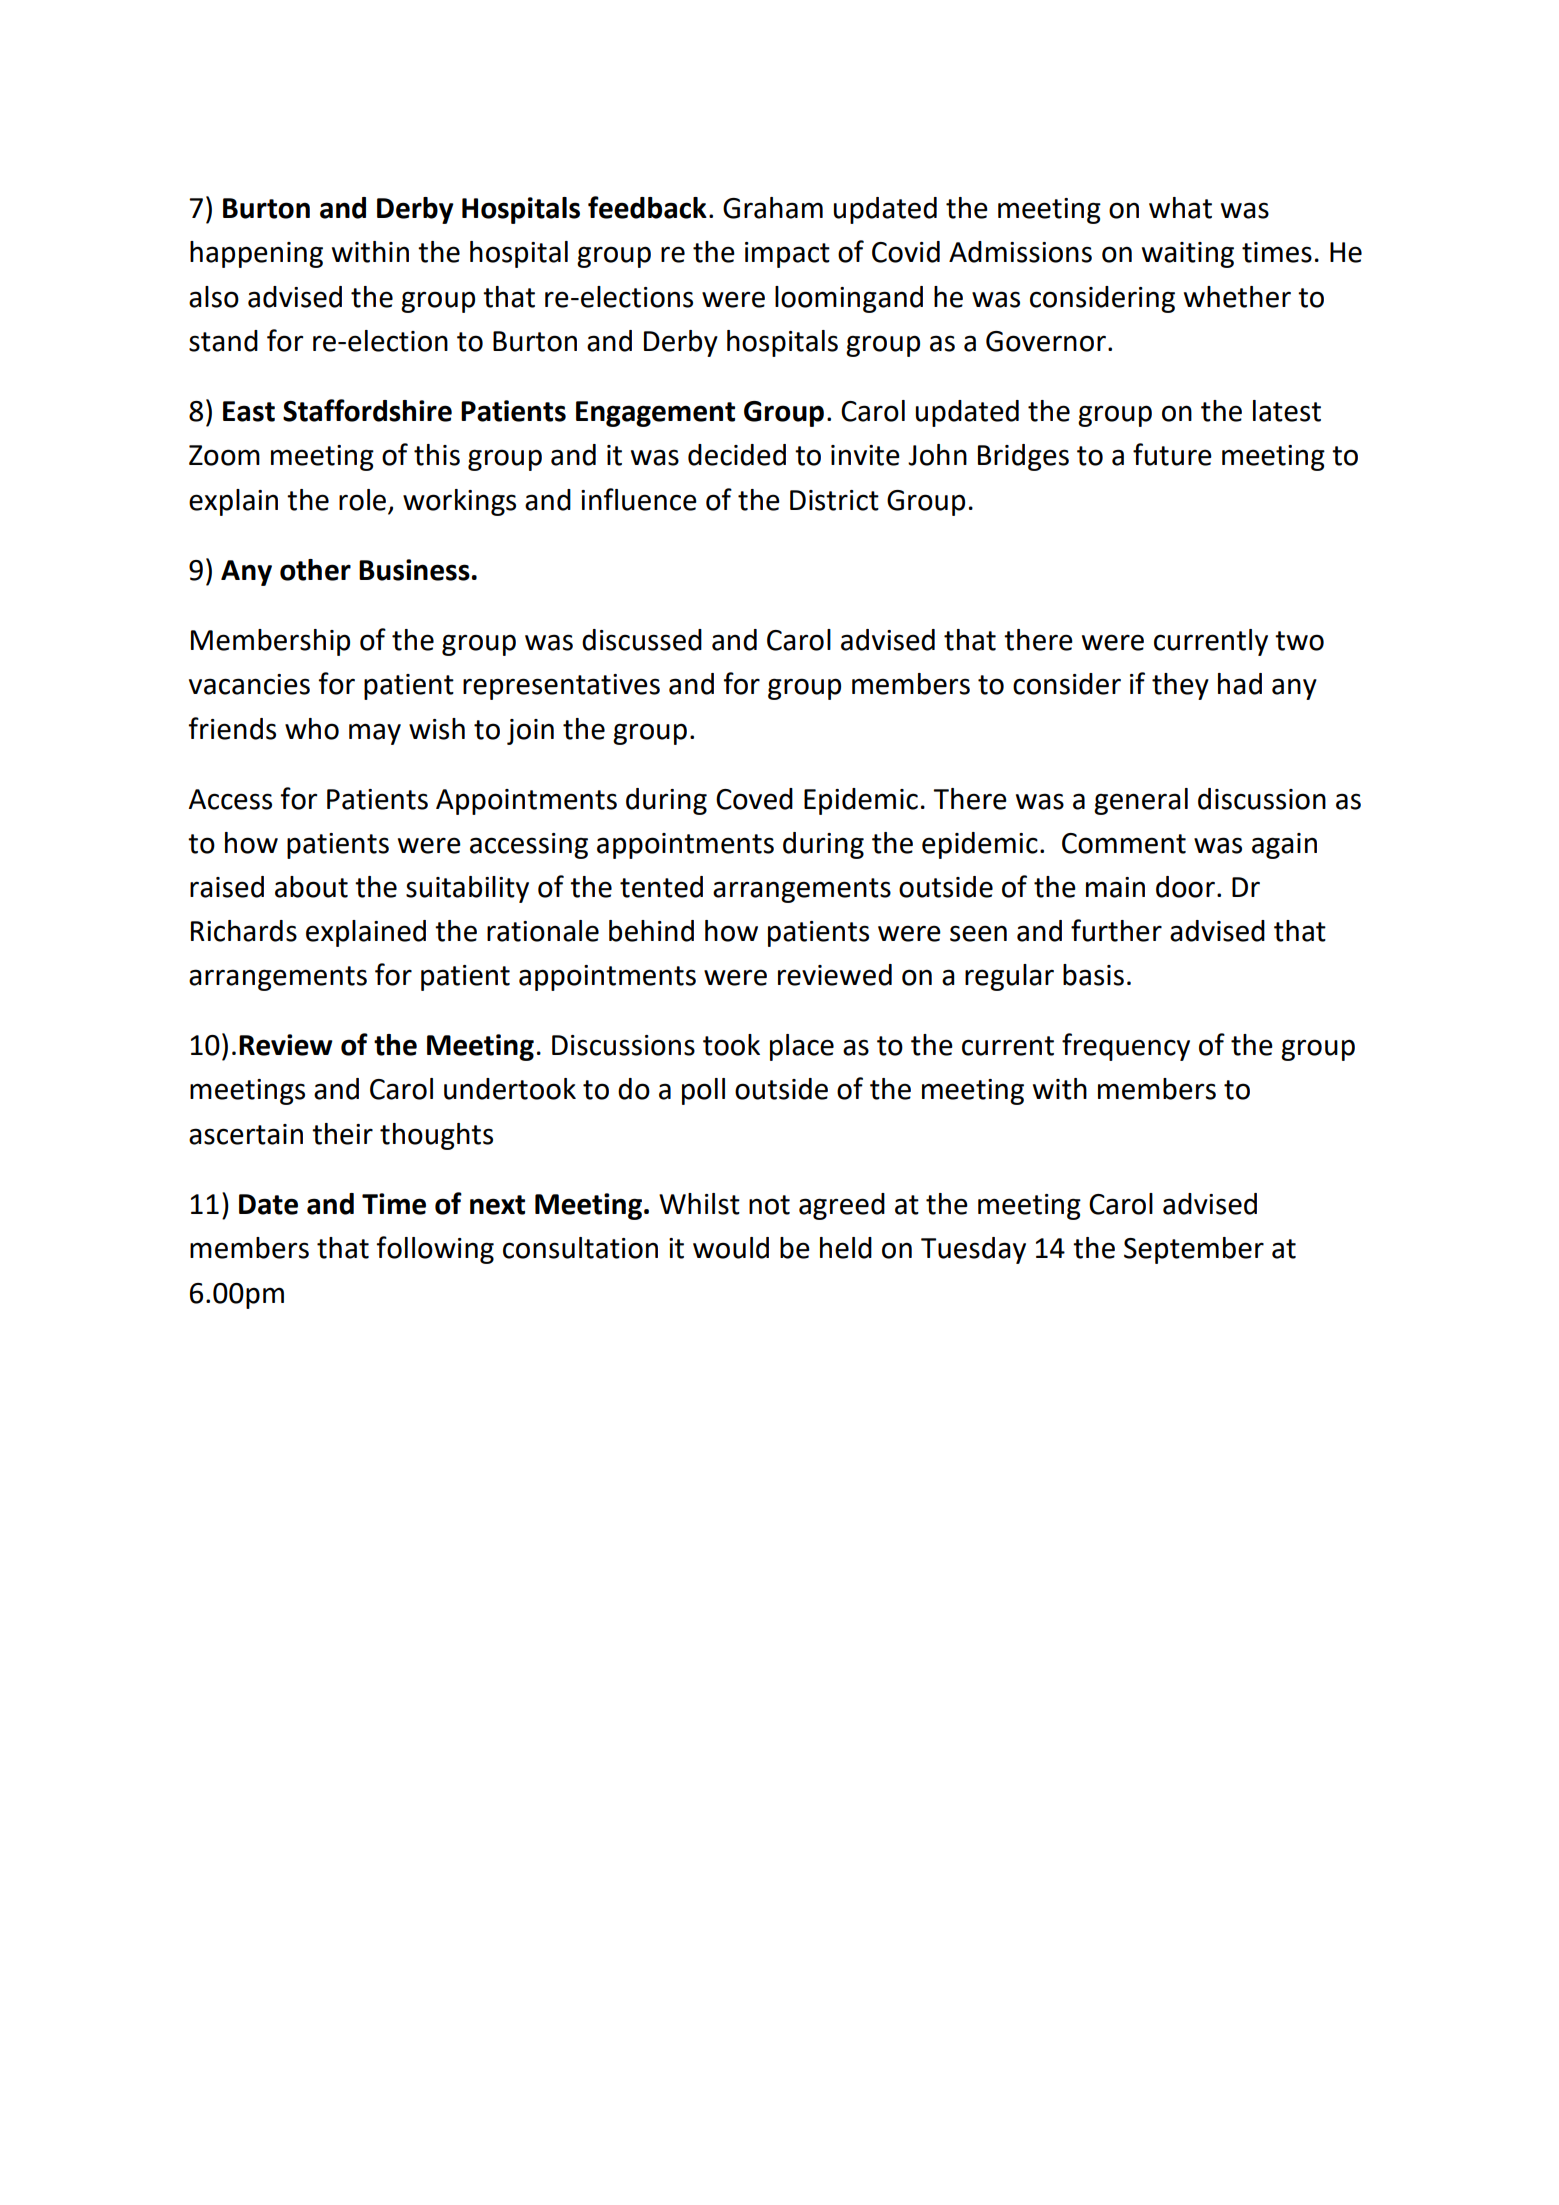 This screenshot has width=1559, height=2205. I want to click on future, so click(1172, 454).
